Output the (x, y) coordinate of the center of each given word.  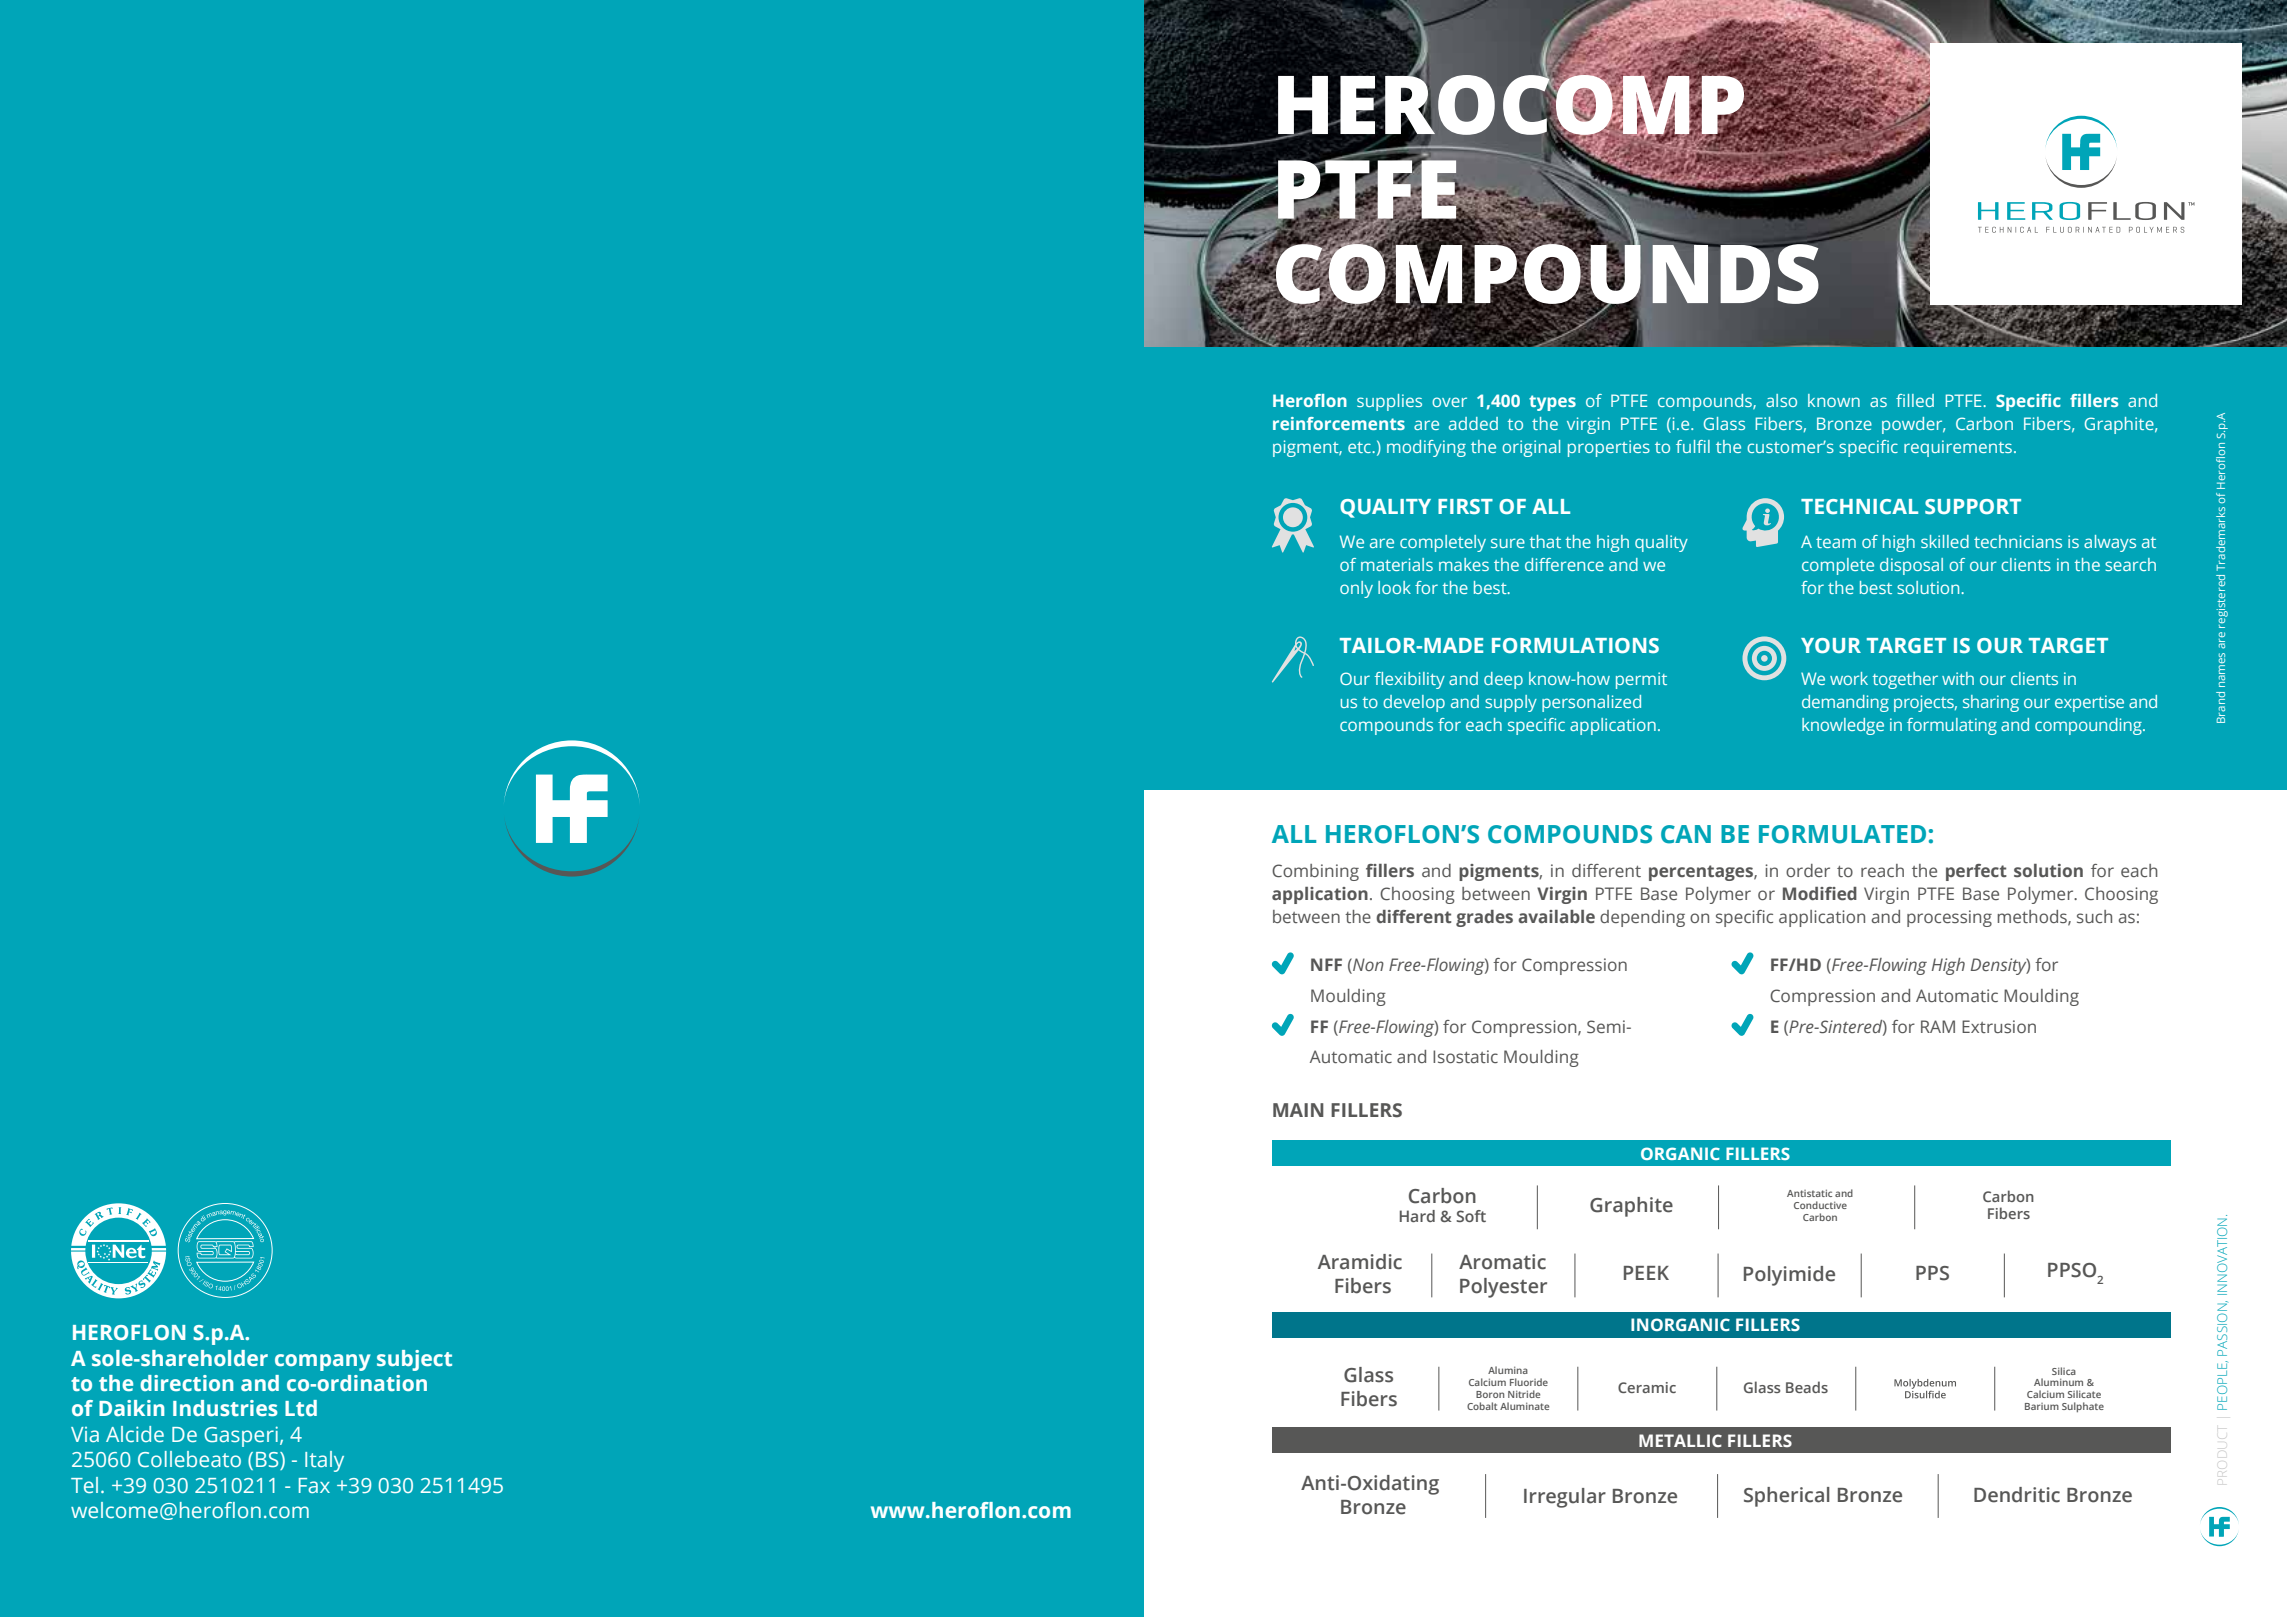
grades (1484, 918)
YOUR (1831, 645)
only (1356, 589)
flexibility (1410, 680)
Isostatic (1465, 1056)
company (323, 1362)
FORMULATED (1842, 834)
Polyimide (1789, 1276)
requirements (1959, 448)
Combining (1315, 872)
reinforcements (1339, 423)
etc (1360, 447)
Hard (1417, 1216)
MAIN (1298, 1110)
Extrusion (1999, 1026)
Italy (324, 1461)
